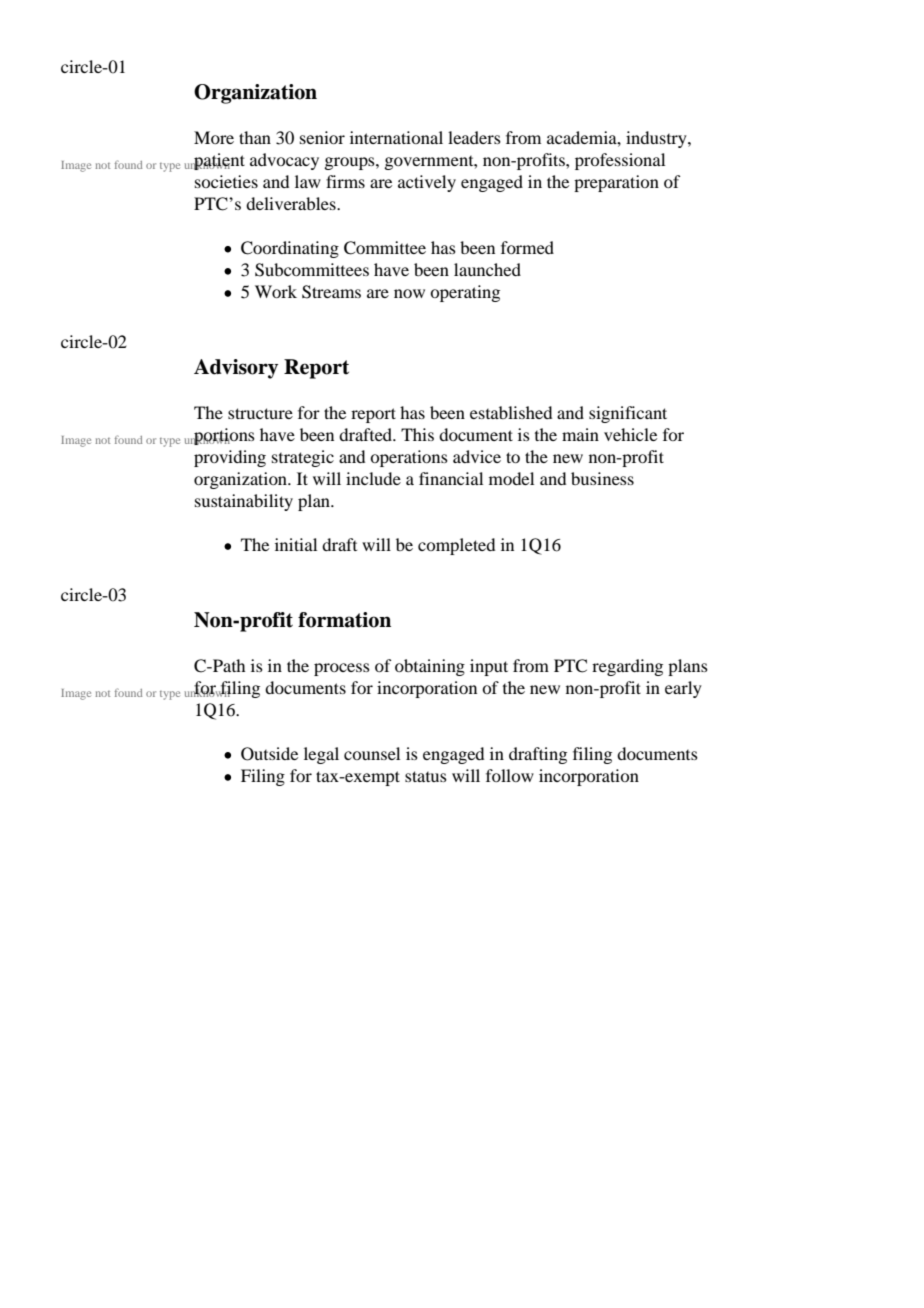 This screenshot has width=924, height=1308. Describe the element at coordinates (269, 754) in the screenshot. I see `Outside` at that location.
